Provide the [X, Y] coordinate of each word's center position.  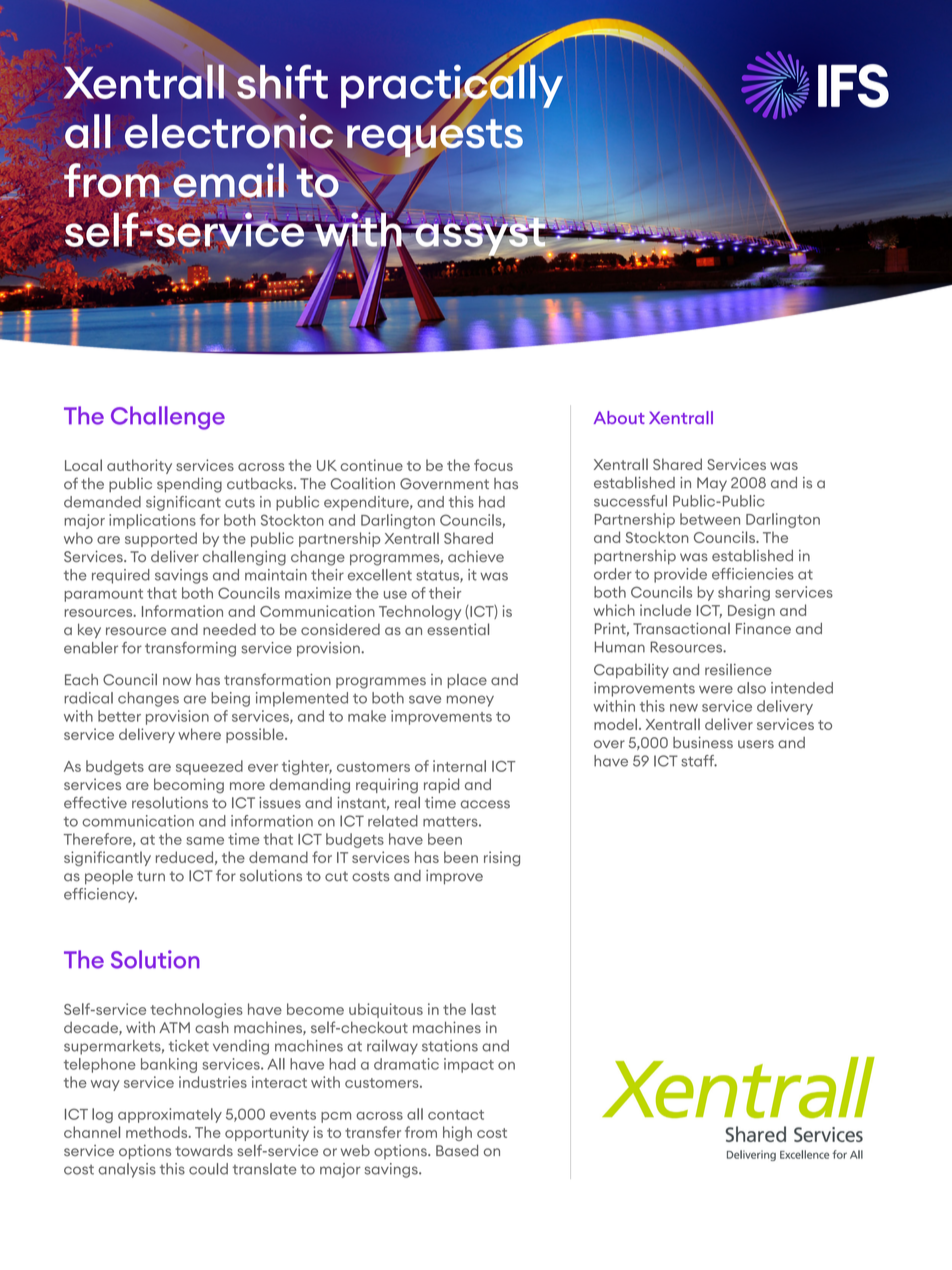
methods [158, 1132]
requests [435, 138]
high [457, 1133]
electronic [229, 131]
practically [452, 86]
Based [457, 1151]
